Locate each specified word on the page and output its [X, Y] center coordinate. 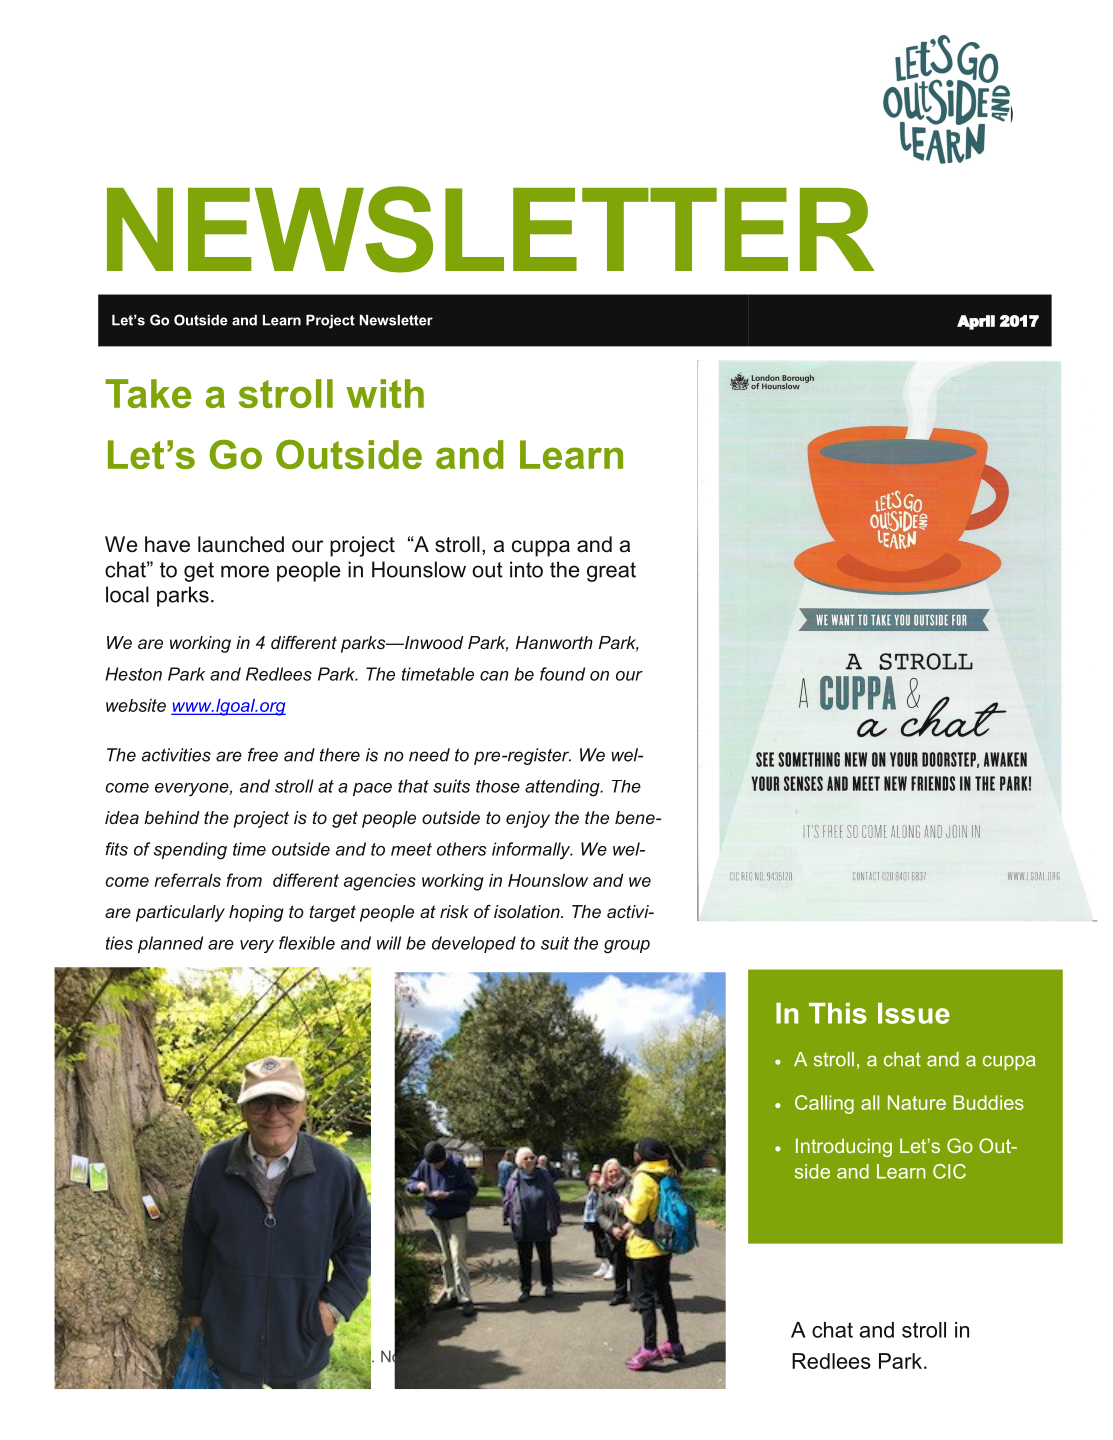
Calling [824, 1104]
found [562, 674]
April [976, 322]
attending [563, 788]
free [263, 755]
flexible [307, 943]
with [385, 393]
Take [148, 393]
